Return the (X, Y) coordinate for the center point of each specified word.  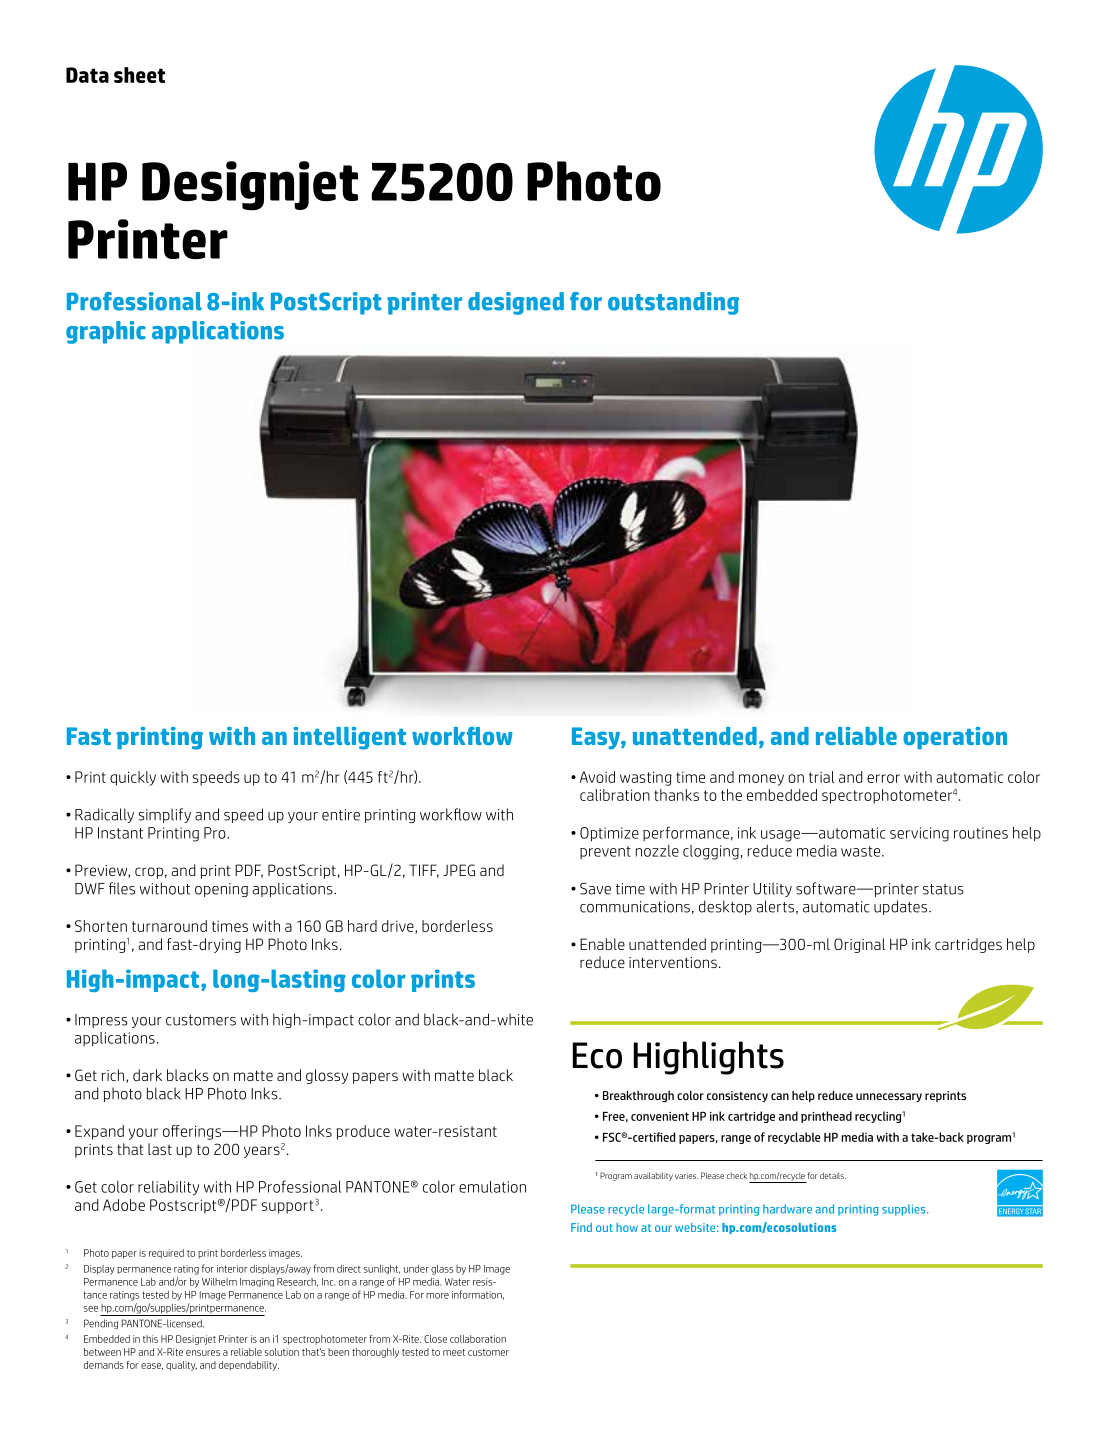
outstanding (673, 303)
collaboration (478, 1339)
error (883, 778)
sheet (139, 75)
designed (516, 303)
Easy (597, 738)
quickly (133, 778)
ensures (203, 1353)
